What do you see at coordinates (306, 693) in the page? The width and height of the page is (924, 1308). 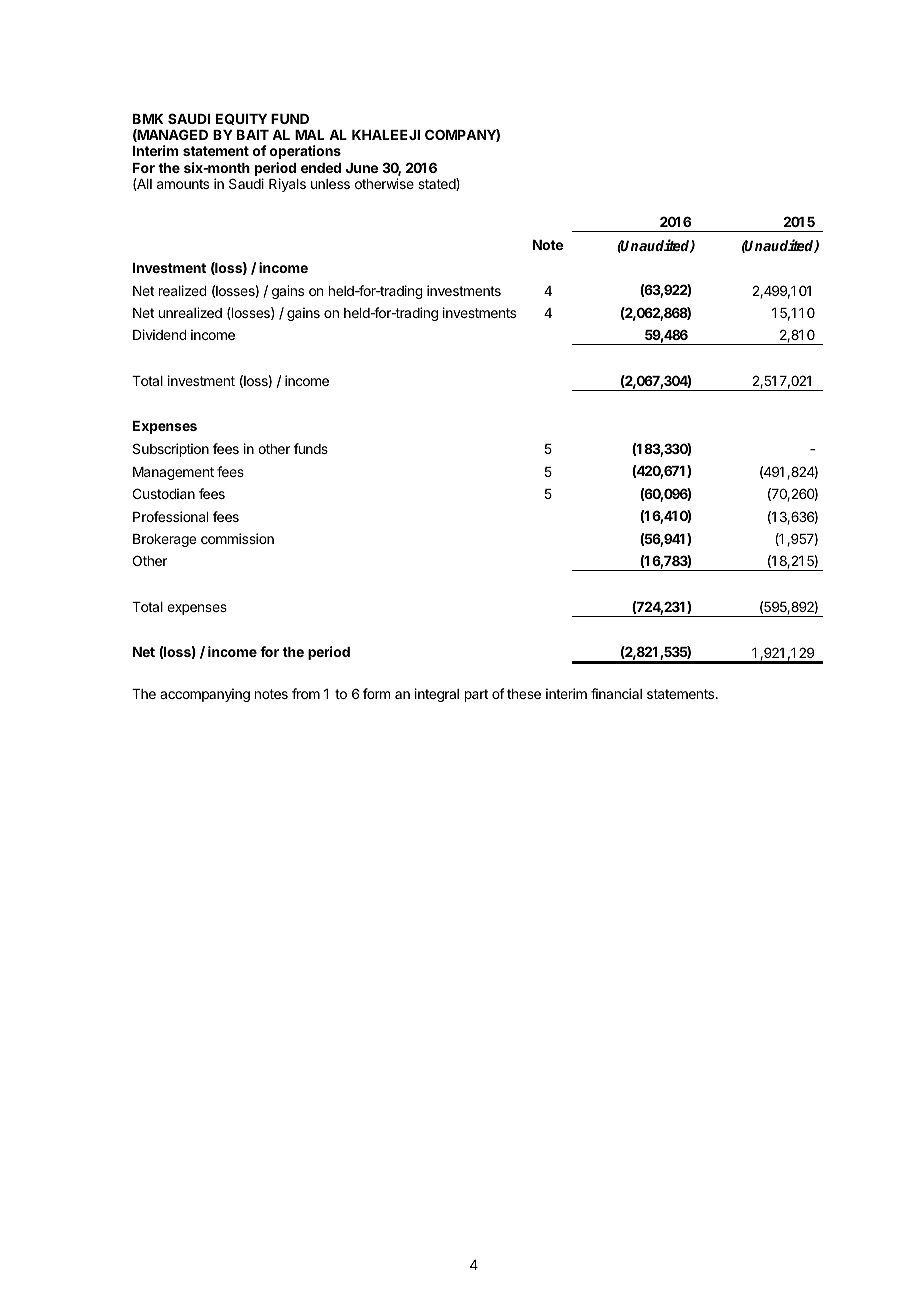 I see `from` at bounding box center [306, 693].
